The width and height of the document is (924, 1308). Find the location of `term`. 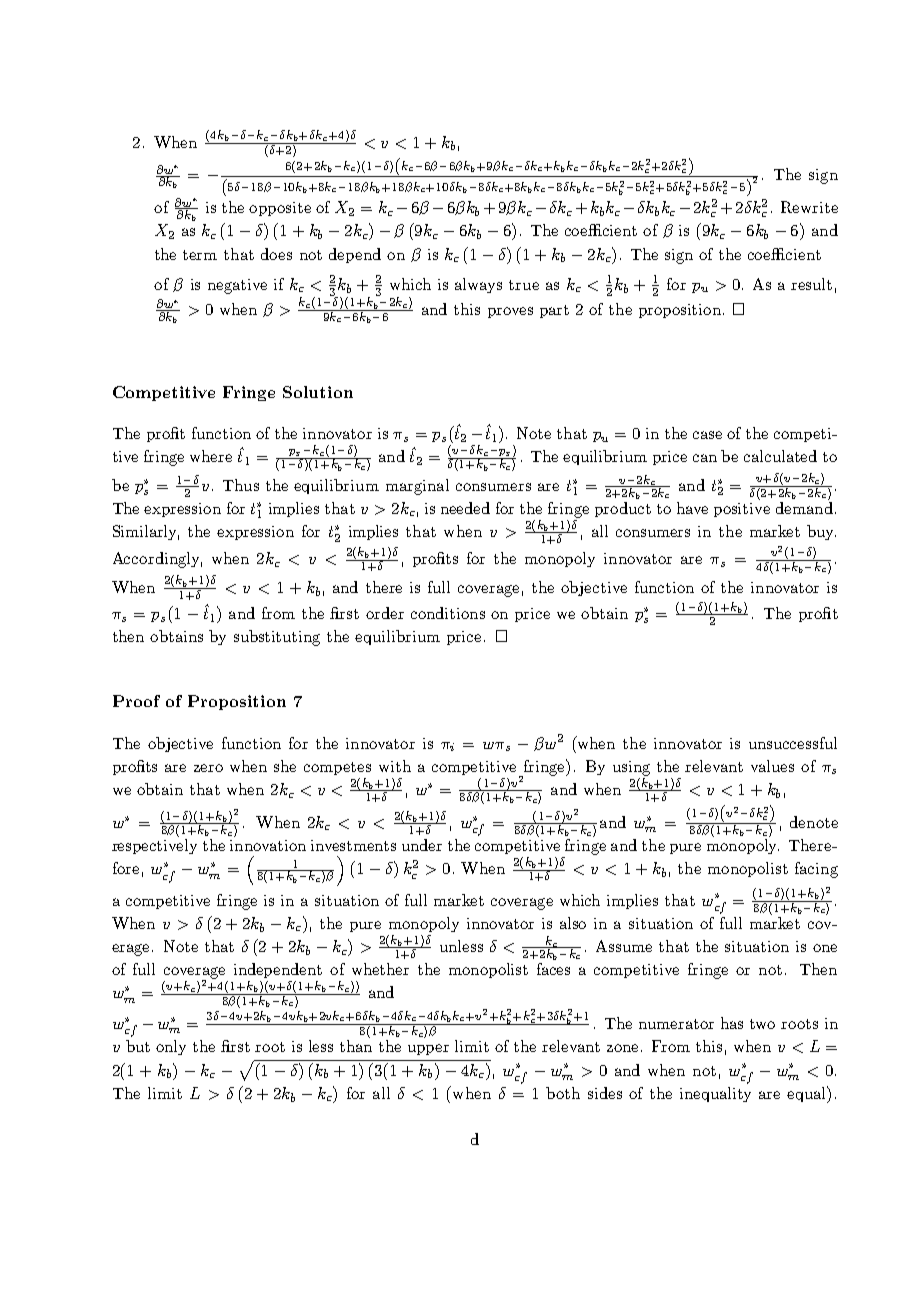

term is located at coordinates (200, 255).
